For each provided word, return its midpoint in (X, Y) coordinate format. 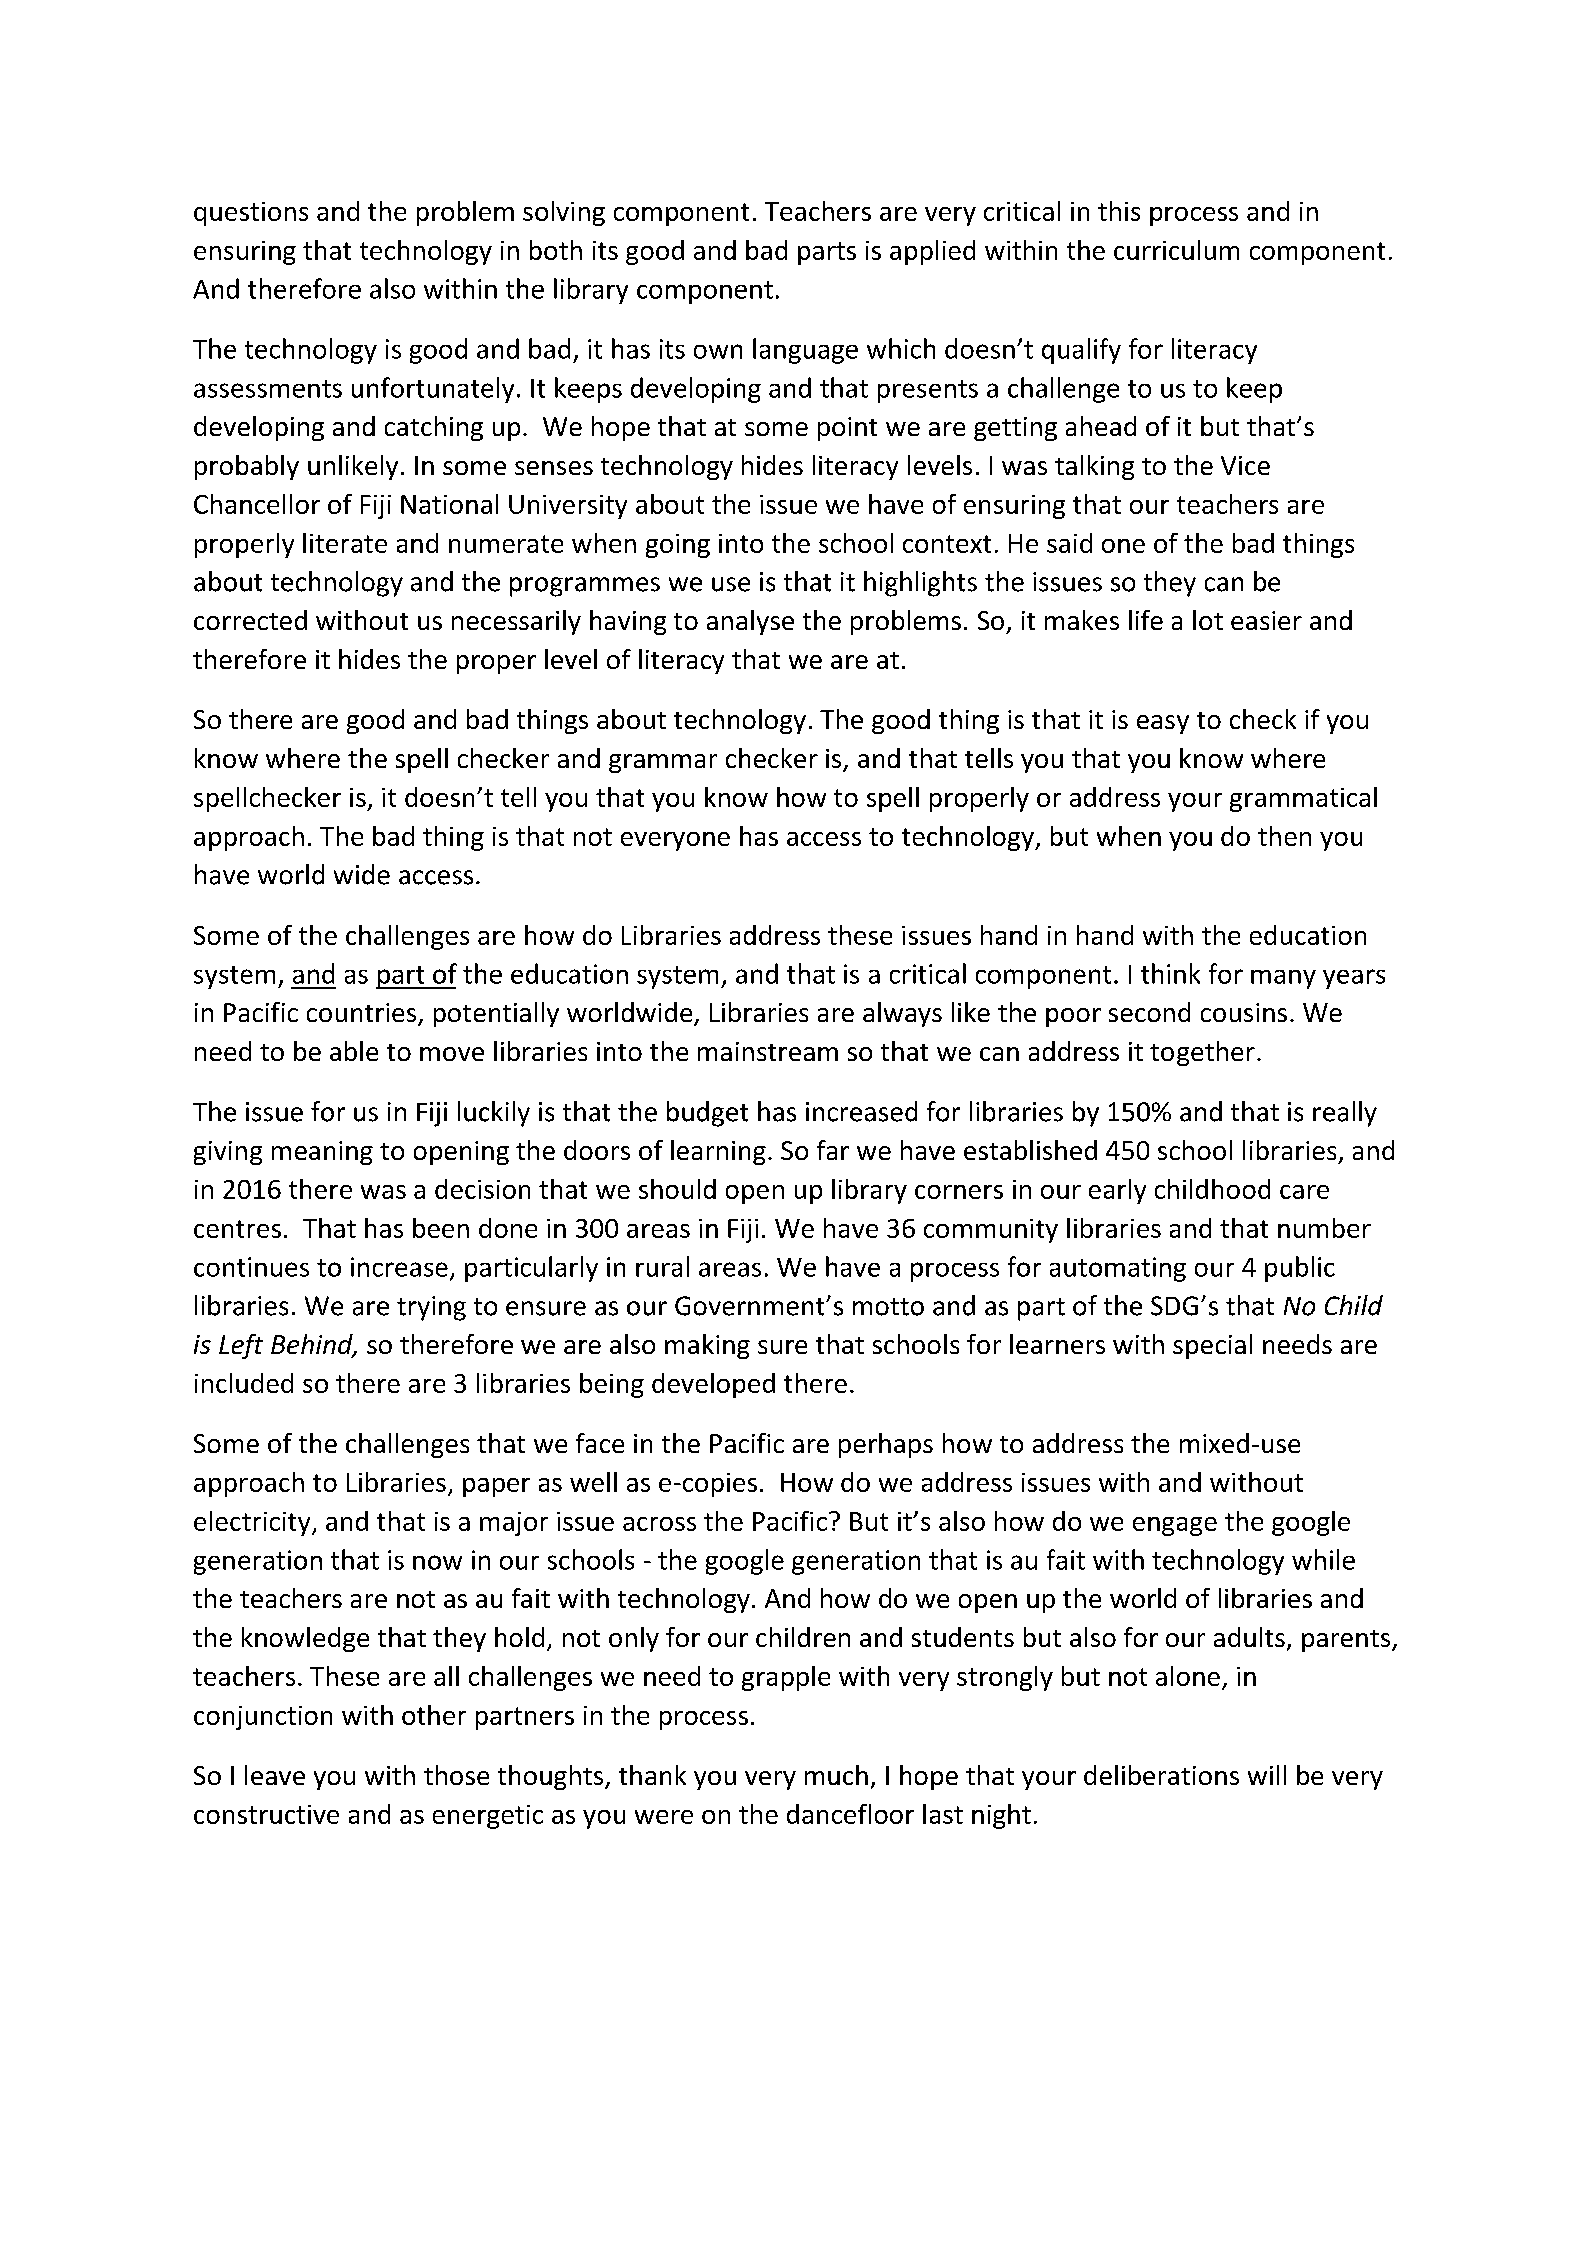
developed (713, 1385)
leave (275, 1775)
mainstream (768, 1051)
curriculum (1176, 250)
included (244, 1383)
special (1212, 1346)
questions (251, 214)
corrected (250, 620)
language (805, 351)
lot (1208, 620)
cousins (1244, 1012)
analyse (750, 622)
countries (363, 1014)
